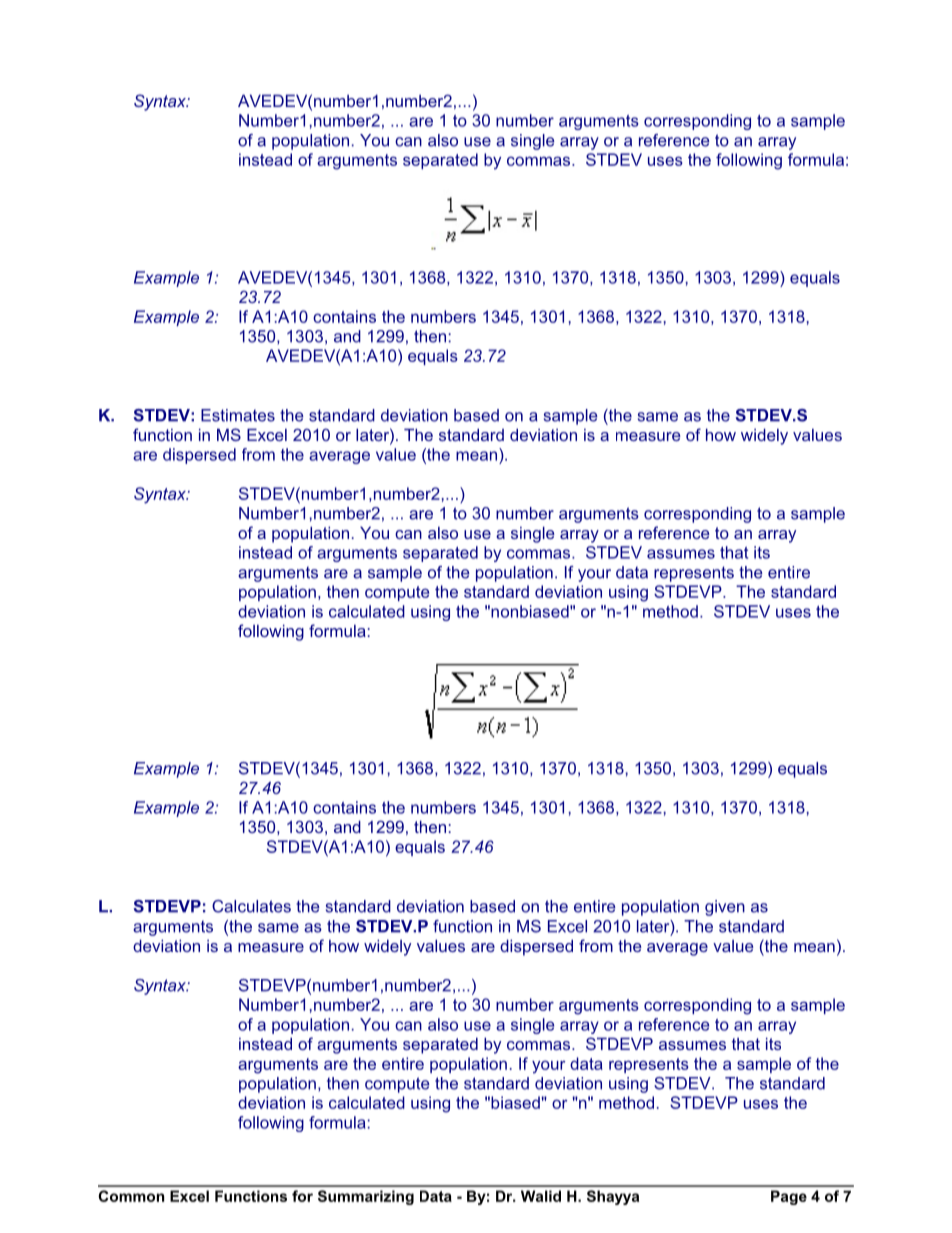  Describe the element at coordinates (238, 415) in the page. I see `Estimates` at that location.
